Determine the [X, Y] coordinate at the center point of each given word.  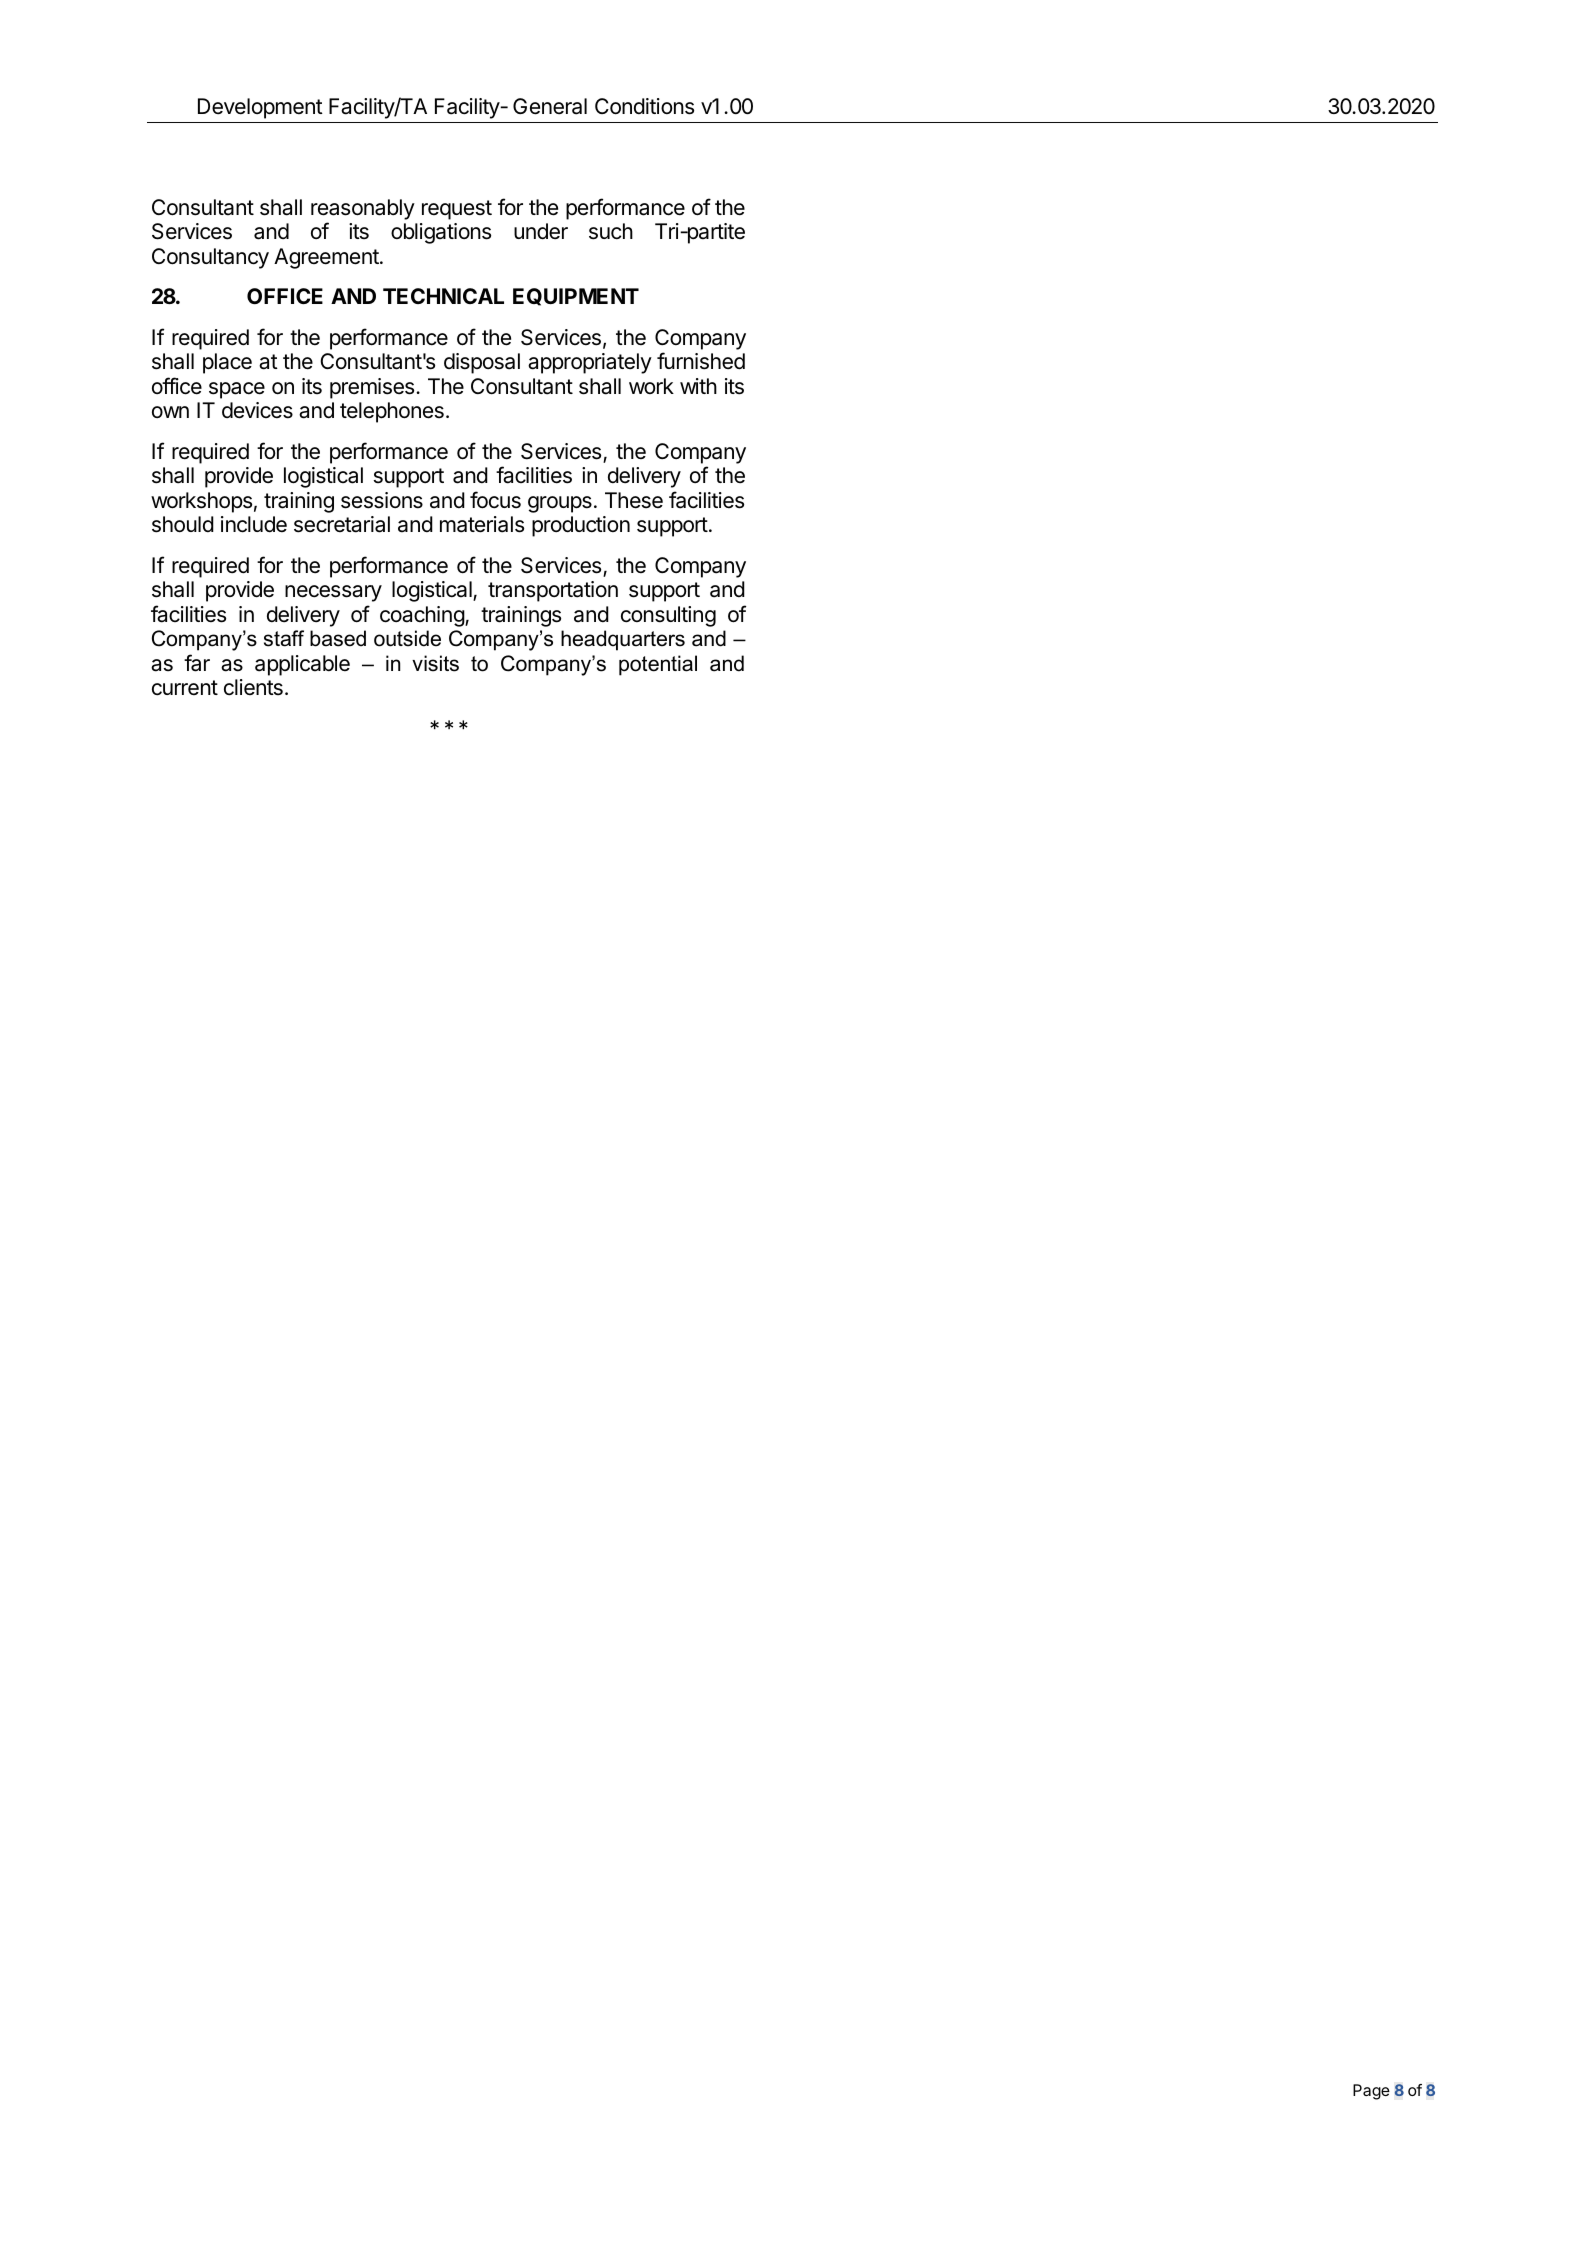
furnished [701, 361]
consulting [668, 616]
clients [253, 687]
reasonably [363, 209]
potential [658, 665]
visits [435, 663]
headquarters [623, 640]
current [185, 688]
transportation [553, 591]
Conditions [644, 106]
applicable [302, 665]
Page [1371, 2092]
